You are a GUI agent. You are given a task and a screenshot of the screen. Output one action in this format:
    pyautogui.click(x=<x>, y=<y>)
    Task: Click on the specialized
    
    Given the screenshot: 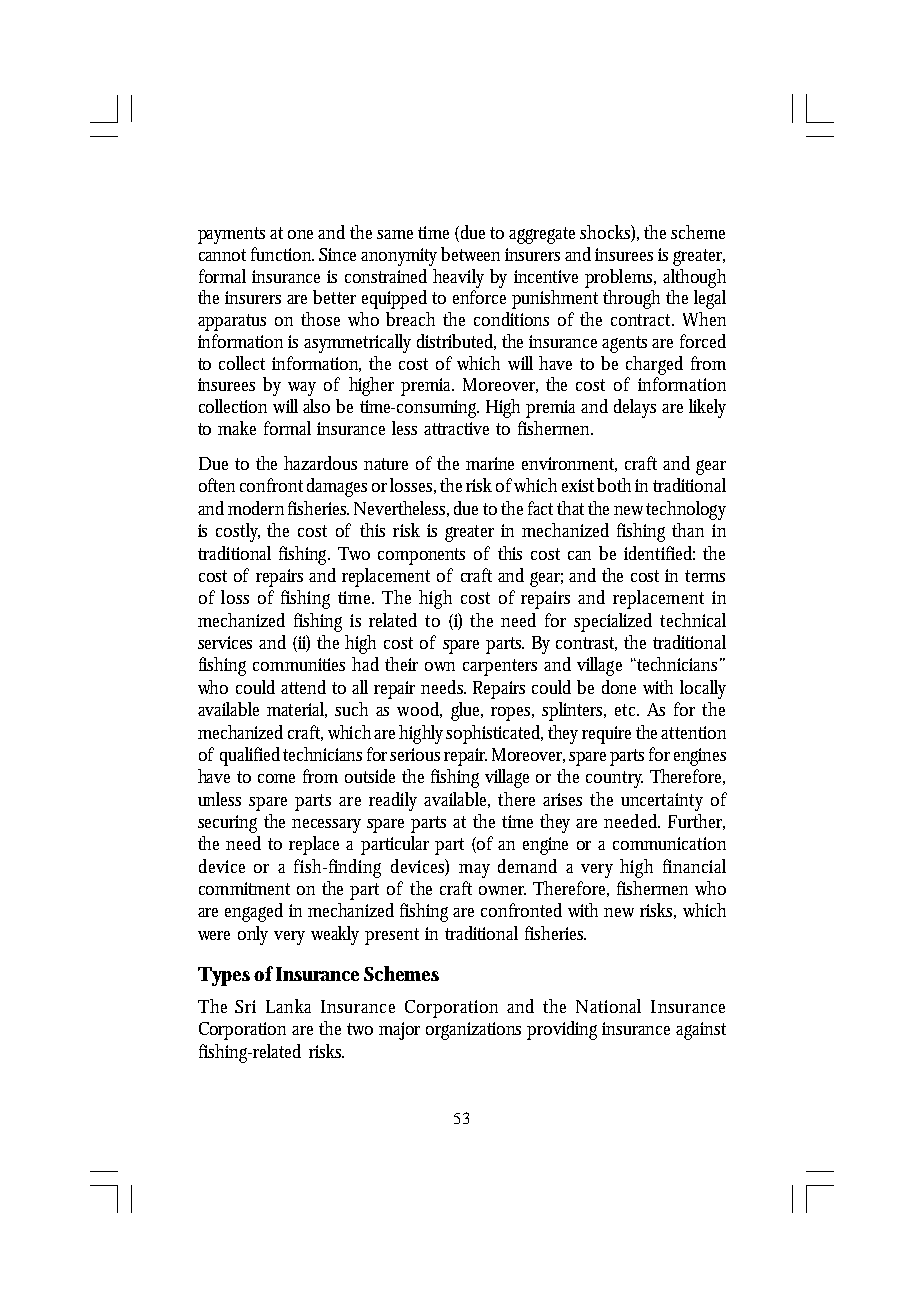 What is the action you would take?
    pyautogui.click(x=613, y=622)
